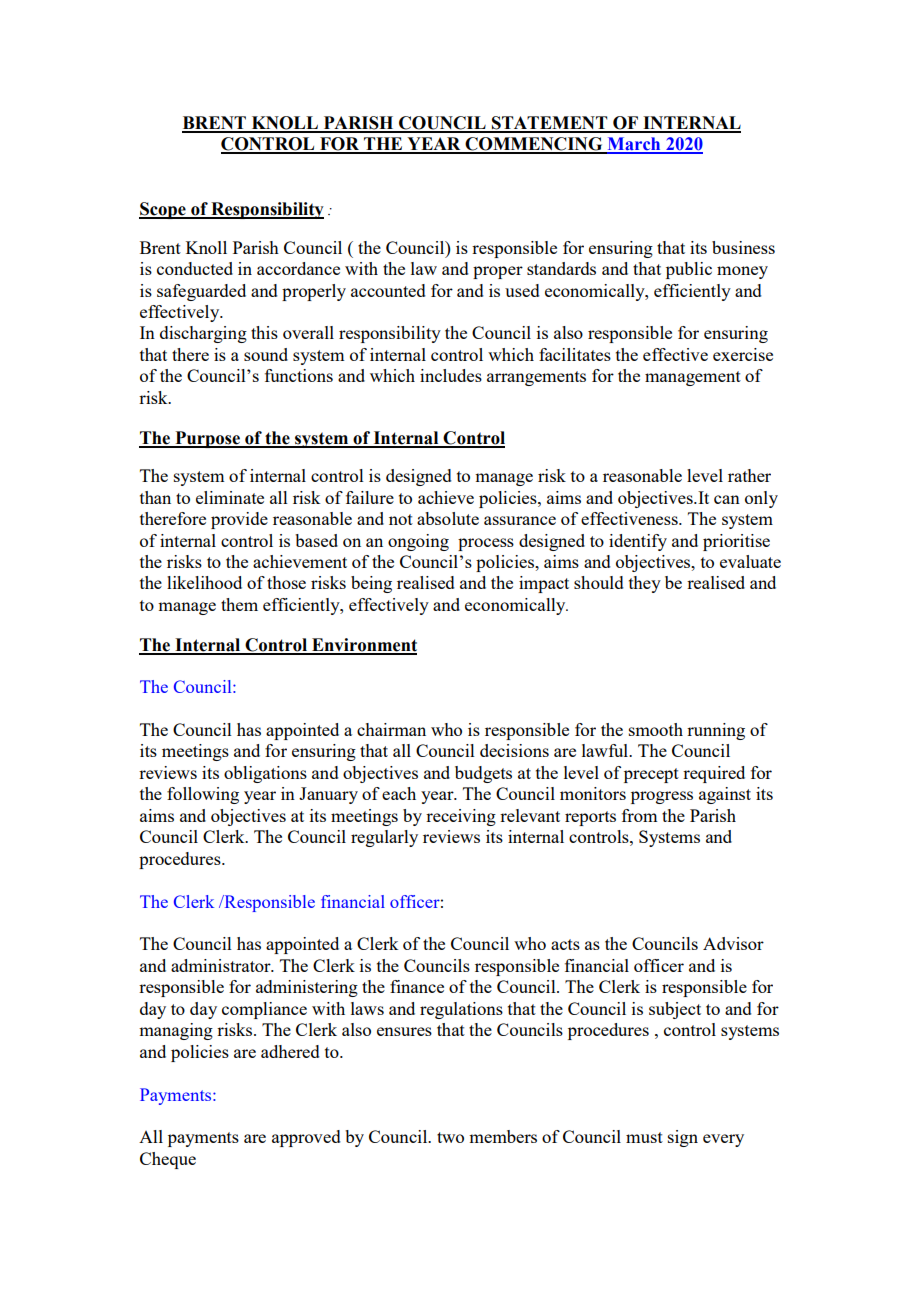  What do you see at coordinates (534, 145) in the screenshot?
I see `COMMENCING` at bounding box center [534, 145].
